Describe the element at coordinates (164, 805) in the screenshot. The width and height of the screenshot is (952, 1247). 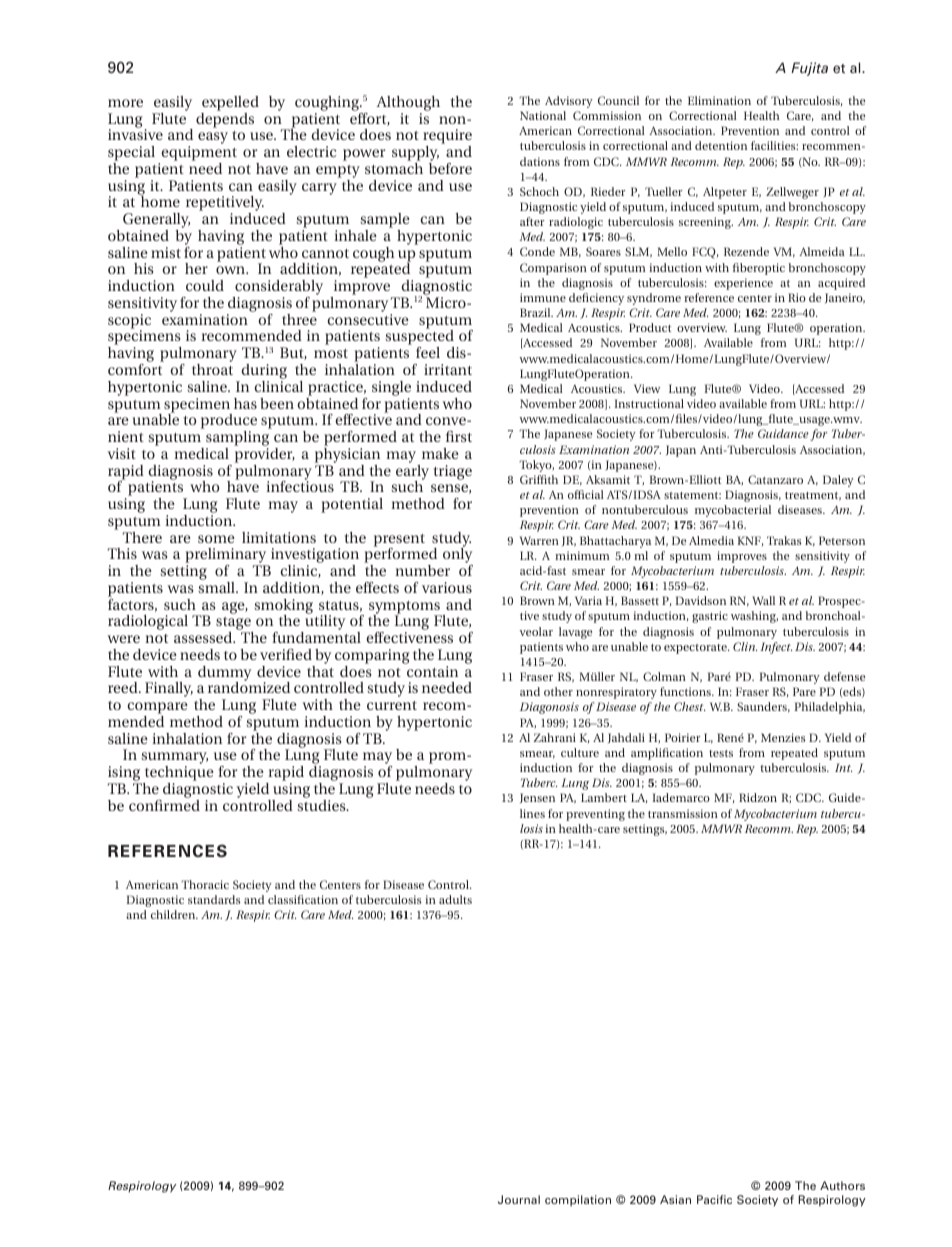
I see `confirmed` at that location.
